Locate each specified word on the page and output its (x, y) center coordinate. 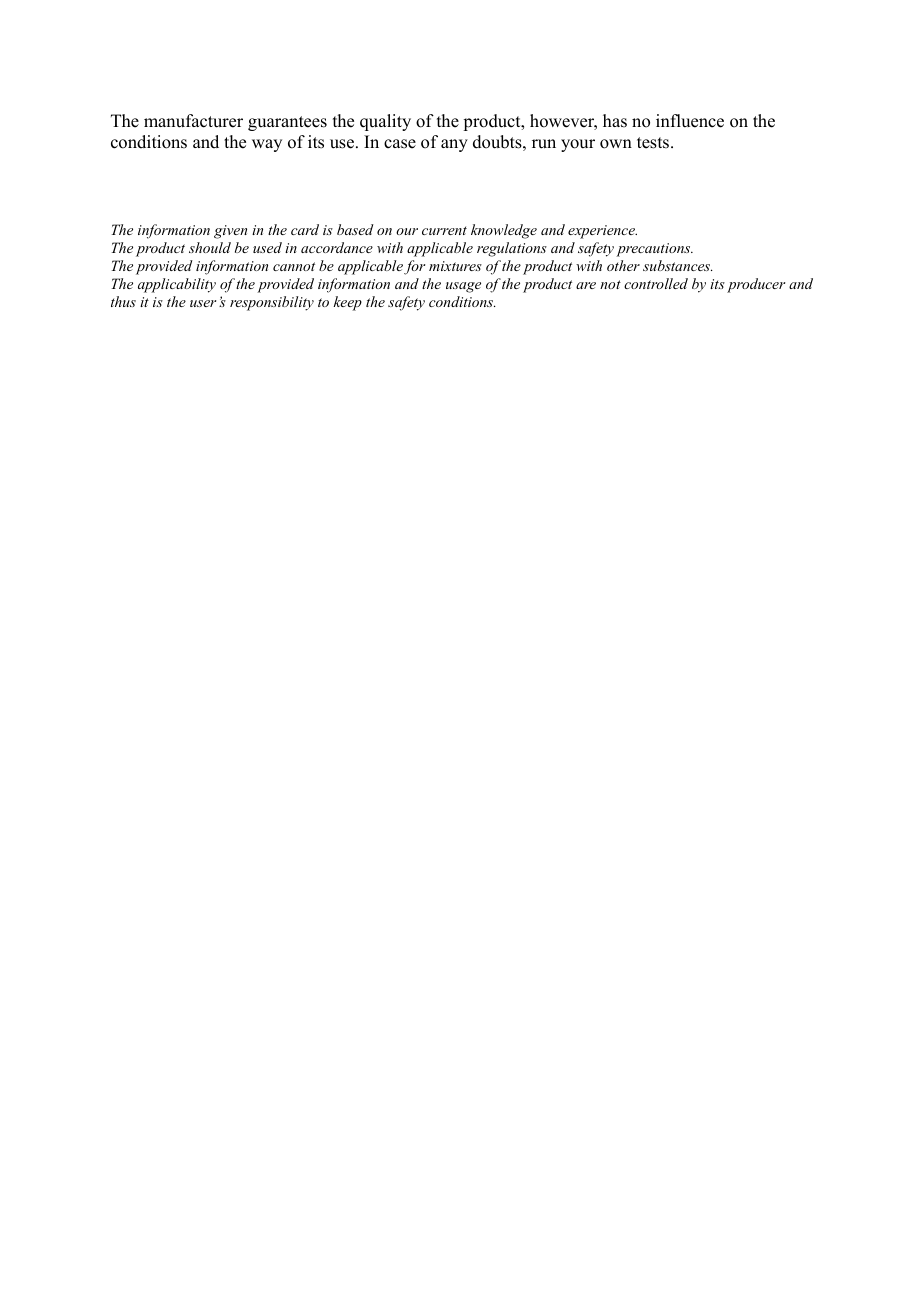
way (267, 145)
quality (385, 122)
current (444, 230)
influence (690, 121)
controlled (656, 283)
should (210, 247)
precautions (654, 250)
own (616, 144)
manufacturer (193, 121)
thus (123, 301)
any (454, 145)
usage (463, 287)
